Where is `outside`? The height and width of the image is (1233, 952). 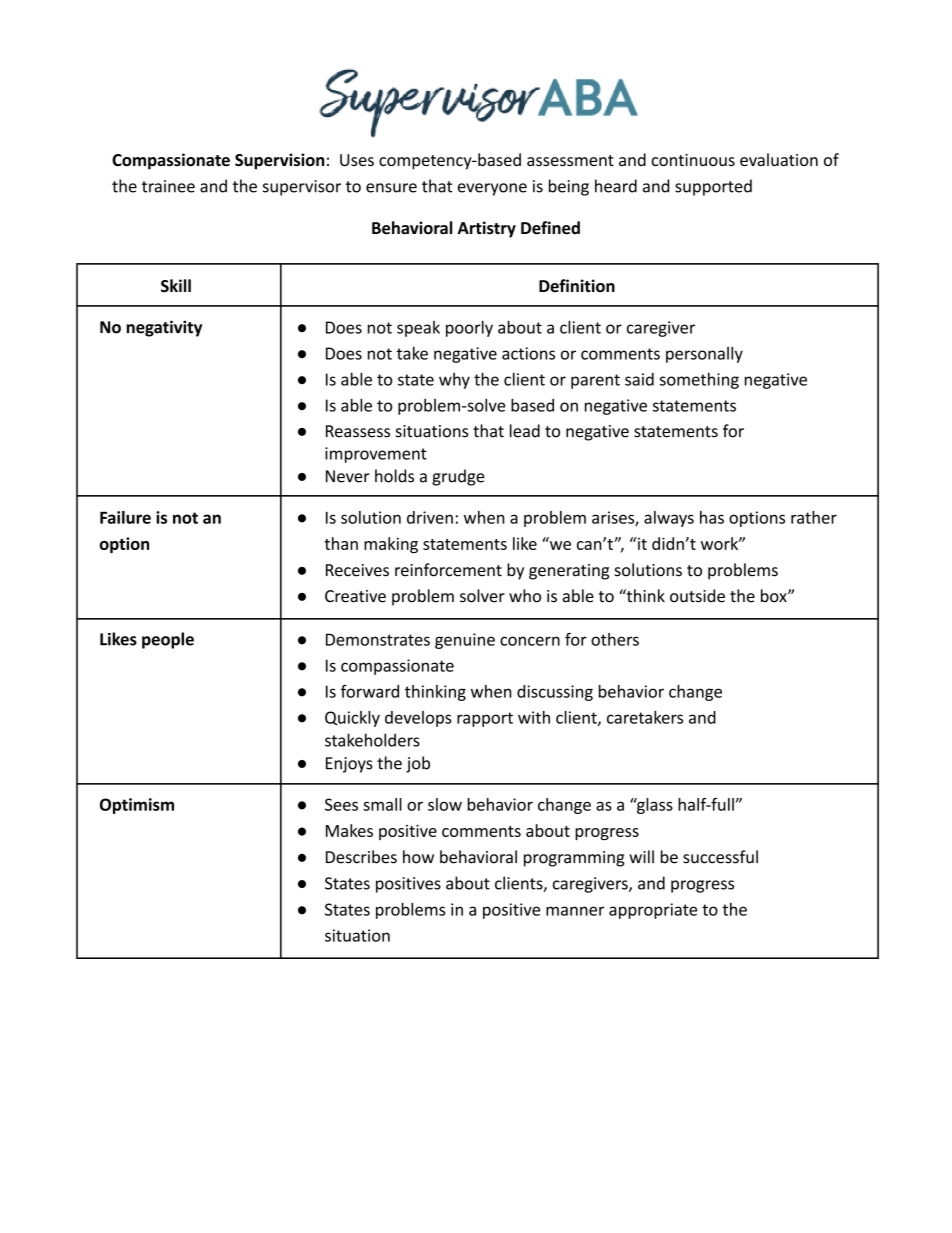
outside is located at coordinates (697, 596).
